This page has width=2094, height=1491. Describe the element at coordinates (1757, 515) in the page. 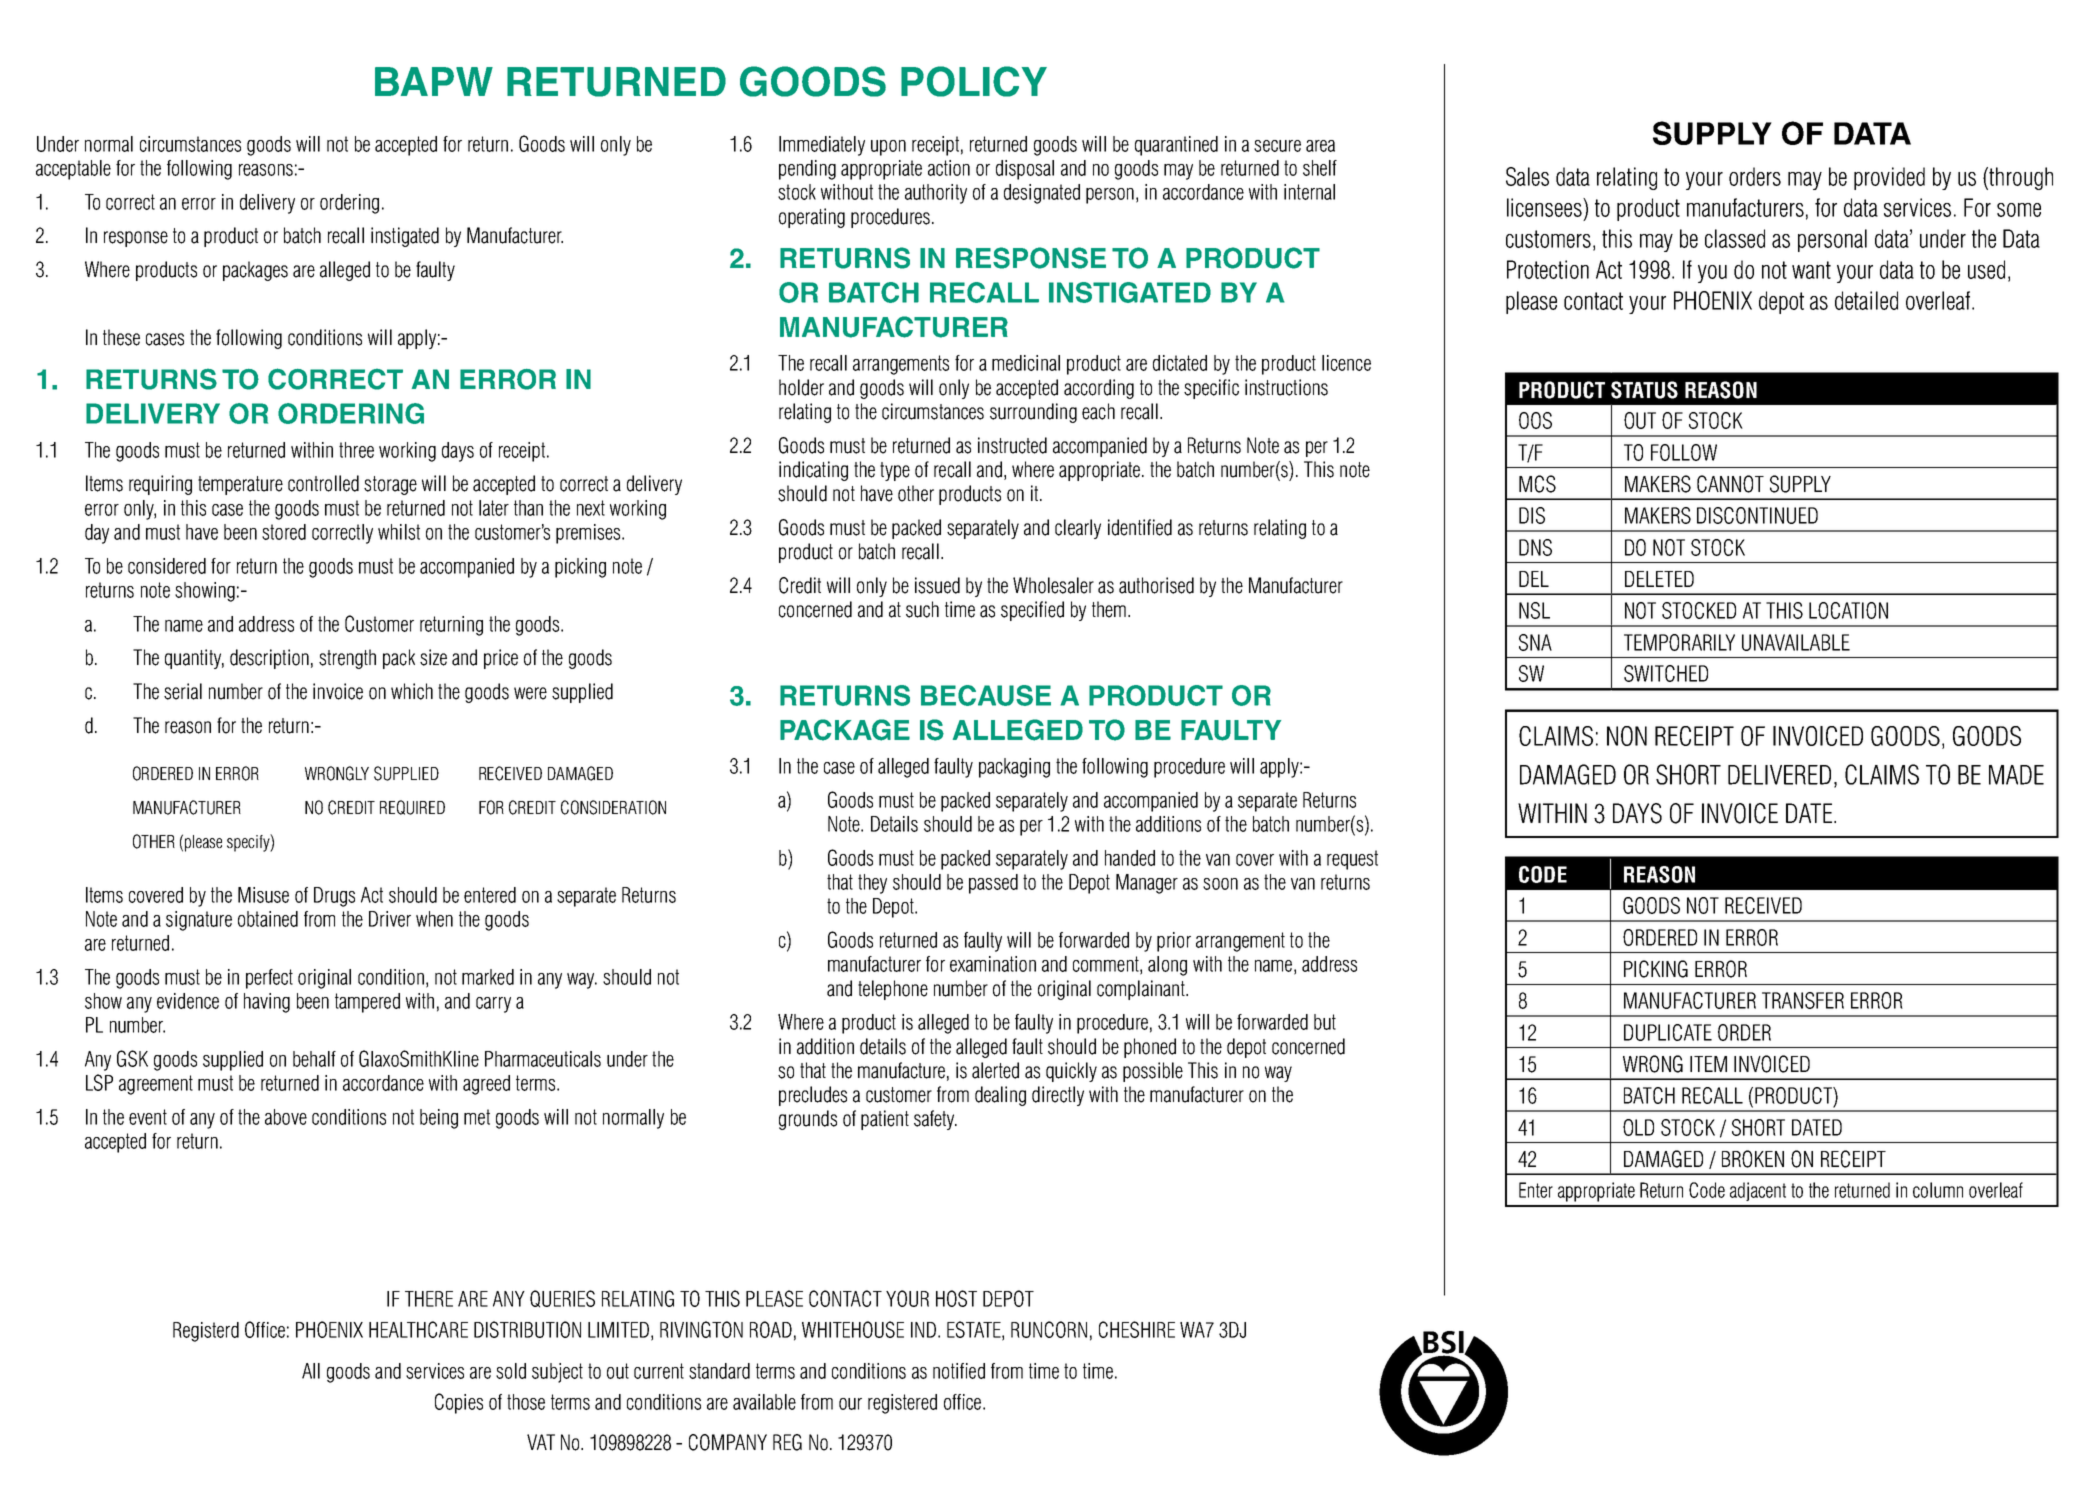

I see `DISCONTINUED` at that location.
